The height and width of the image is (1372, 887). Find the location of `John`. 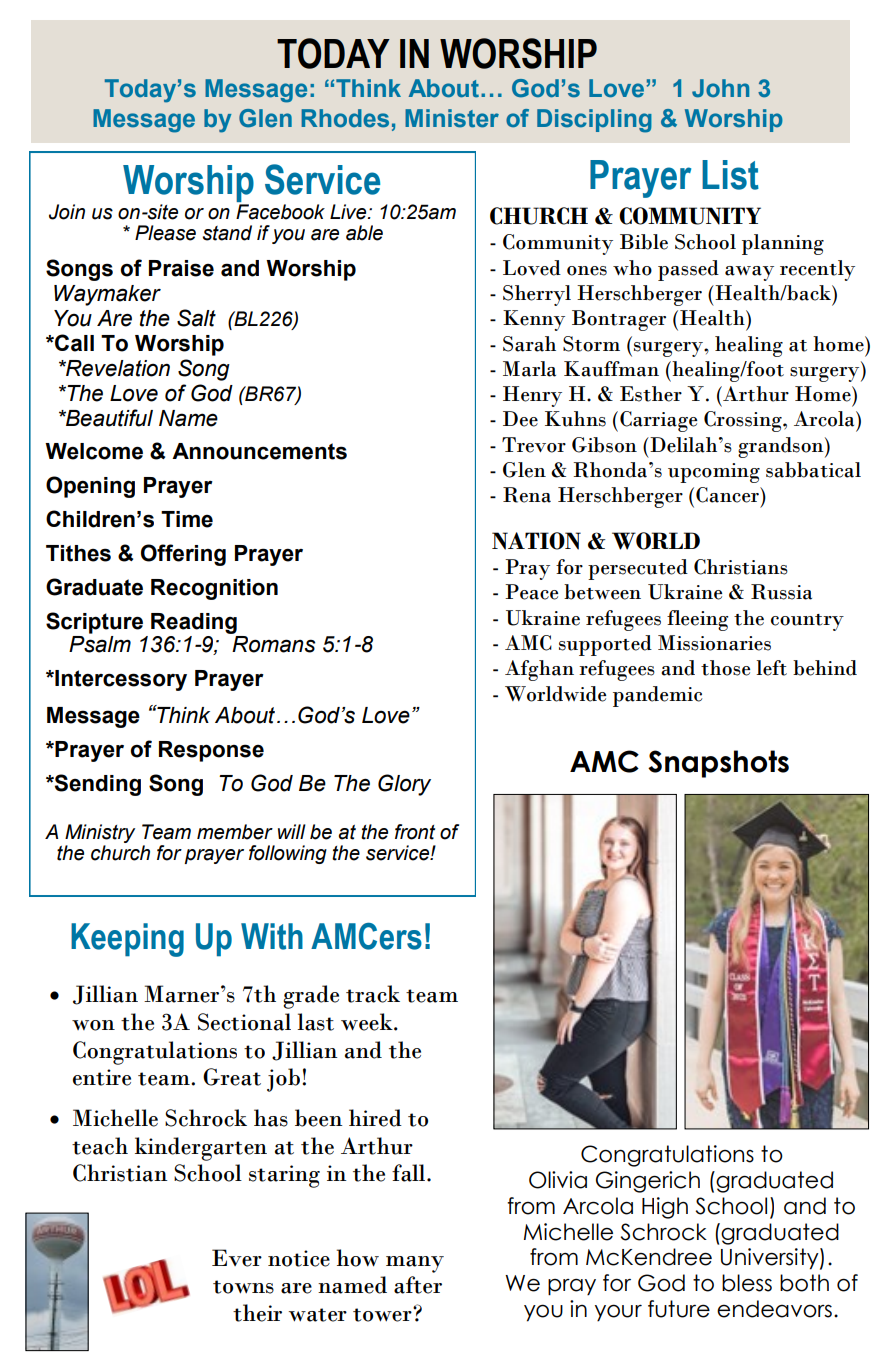

John is located at coordinates (720, 88).
